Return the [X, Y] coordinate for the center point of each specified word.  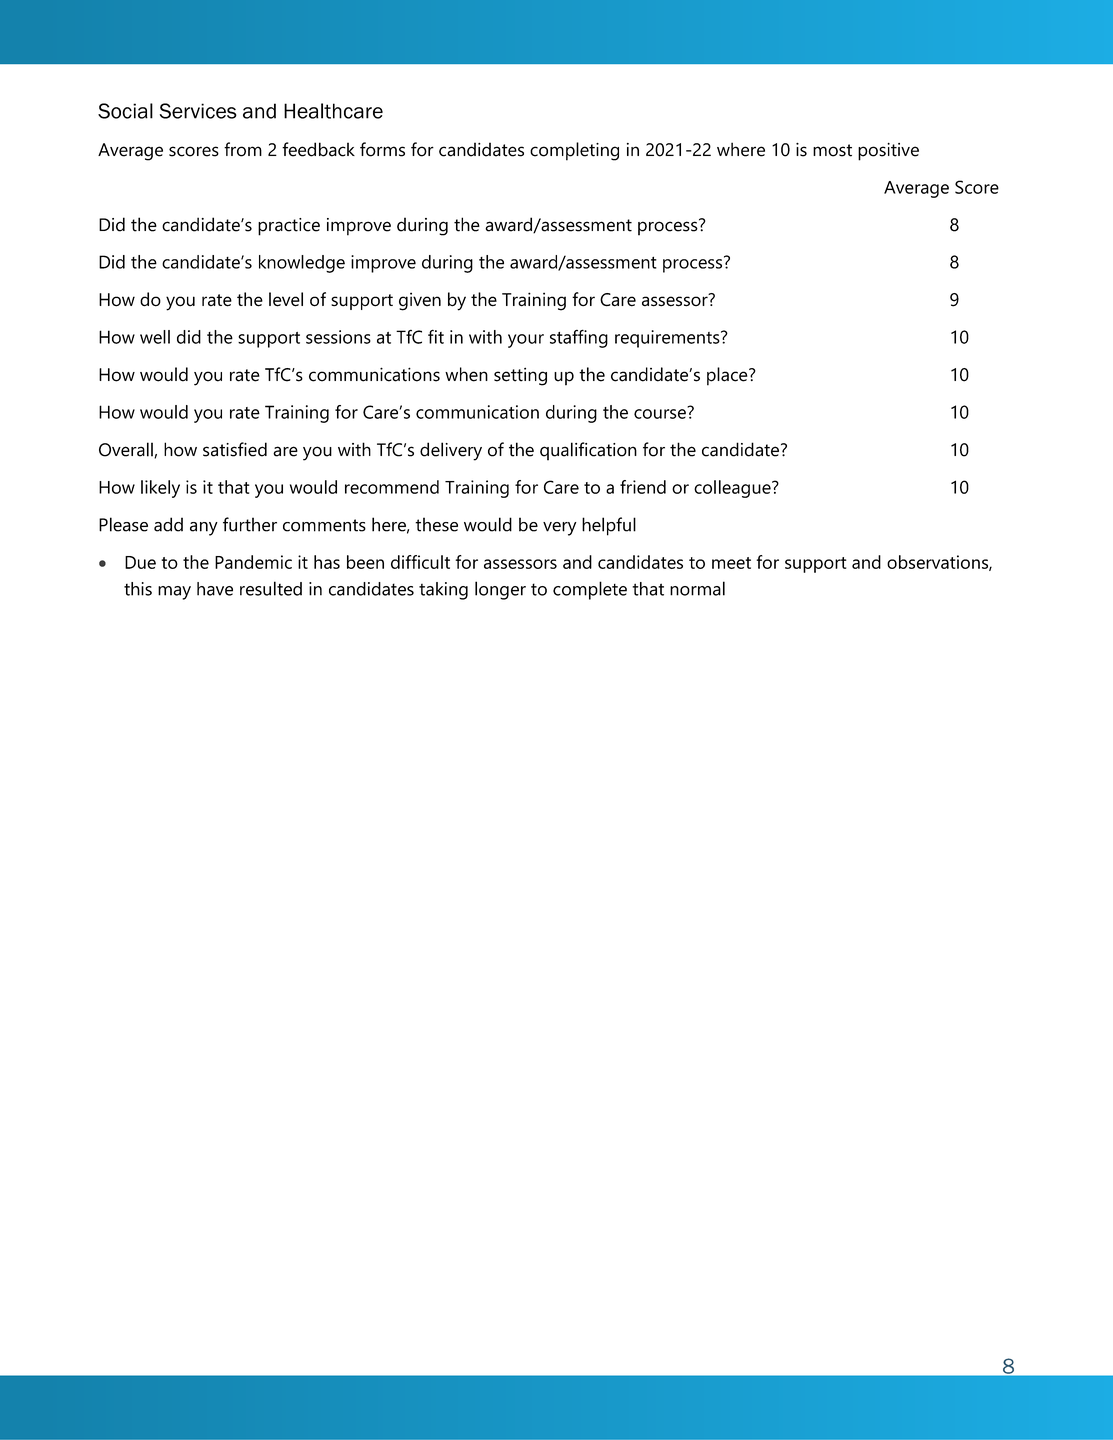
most [832, 150]
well [155, 337]
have [215, 589]
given [420, 301]
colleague [733, 489]
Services [198, 111]
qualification [588, 451]
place [728, 376]
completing [574, 151]
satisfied [235, 449]
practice [289, 227]
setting [520, 376]
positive [888, 152]
